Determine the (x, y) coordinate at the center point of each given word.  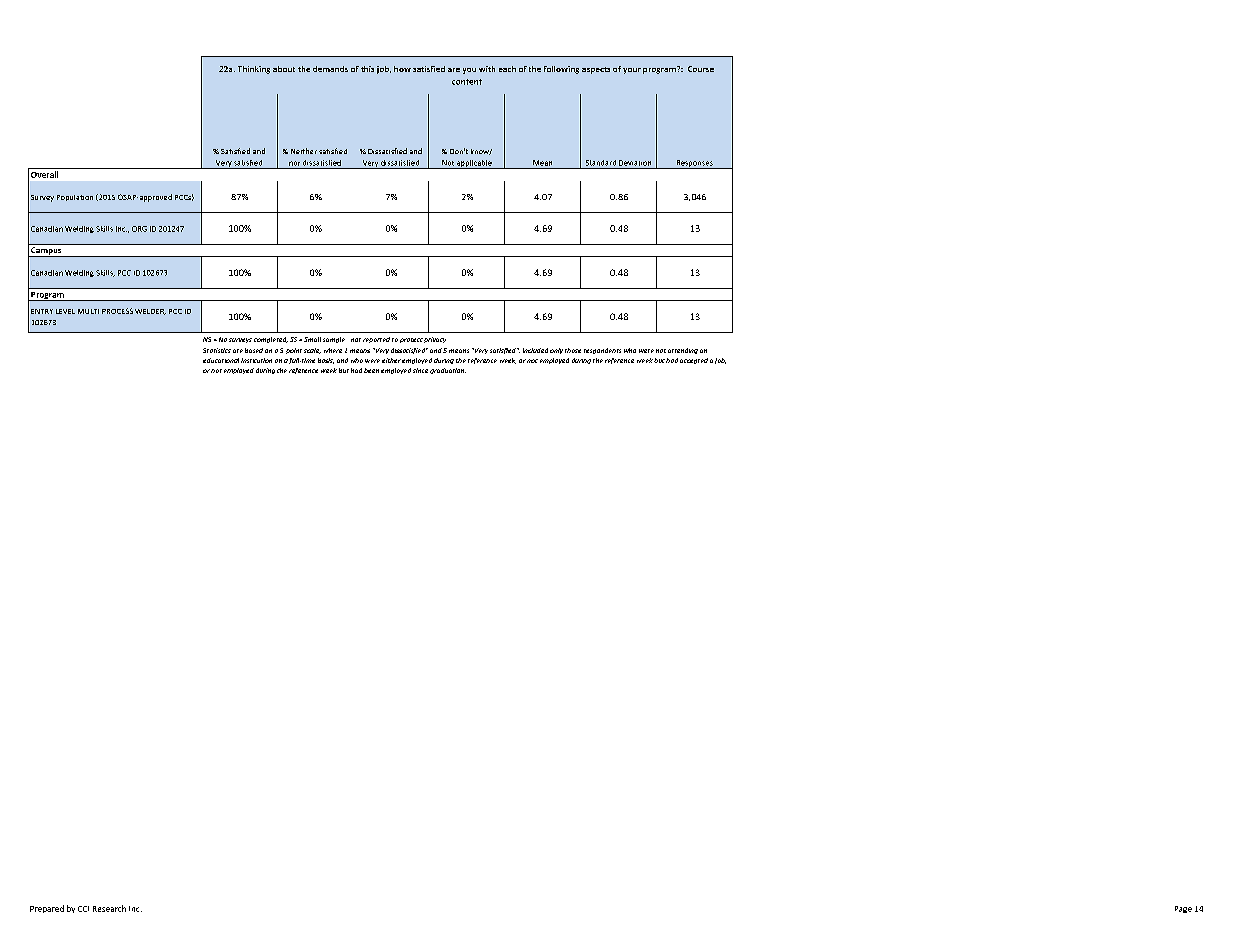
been (371, 370)
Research (109, 908)
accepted (694, 361)
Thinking (254, 70)
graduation (448, 371)
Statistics (217, 350)
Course (701, 69)
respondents (602, 351)
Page (1183, 909)
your (632, 71)
